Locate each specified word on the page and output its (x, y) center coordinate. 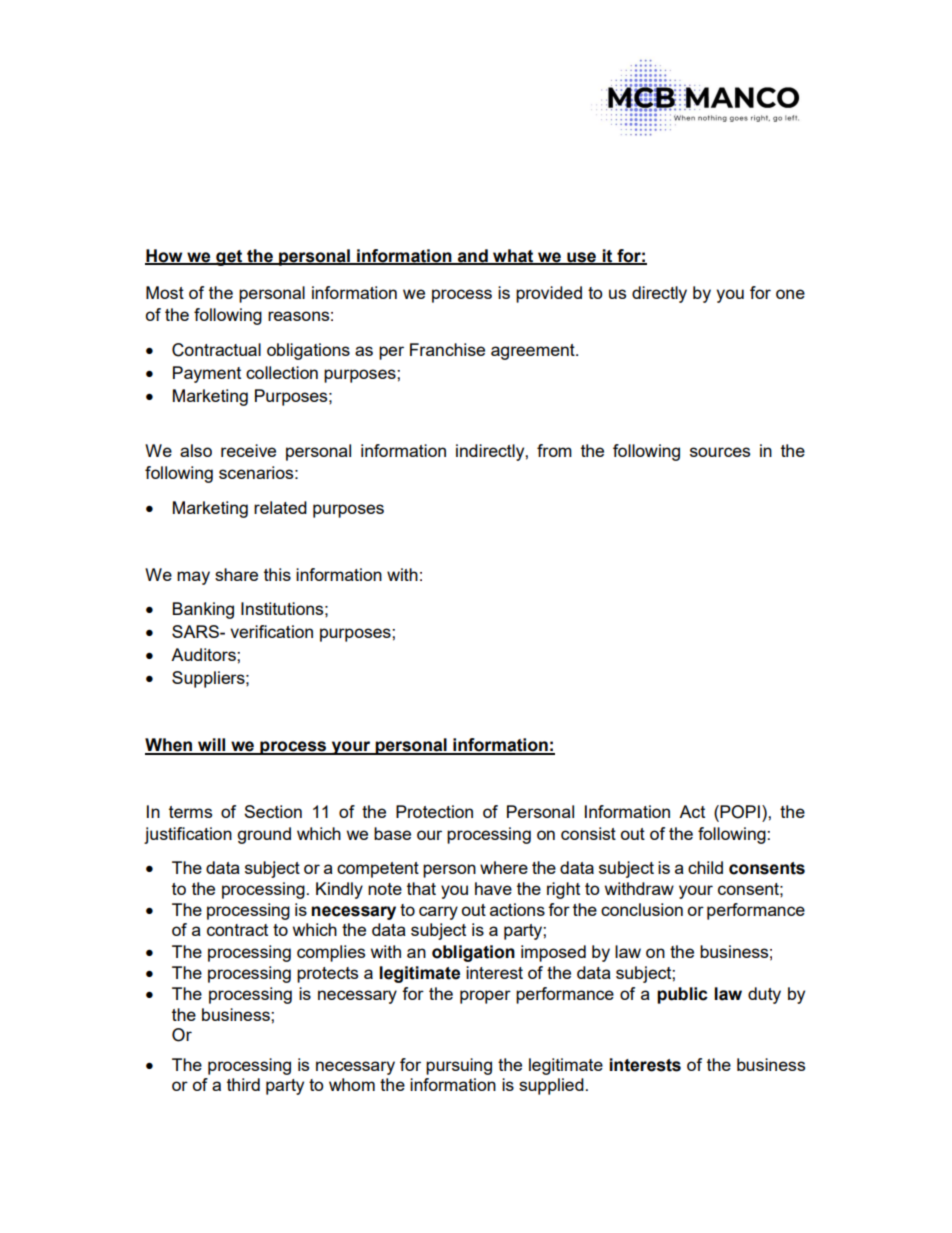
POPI (740, 812)
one (790, 294)
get (229, 258)
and (473, 256)
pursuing (459, 1066)
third (243, 1084)
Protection (434, 811)
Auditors (204, 654)
